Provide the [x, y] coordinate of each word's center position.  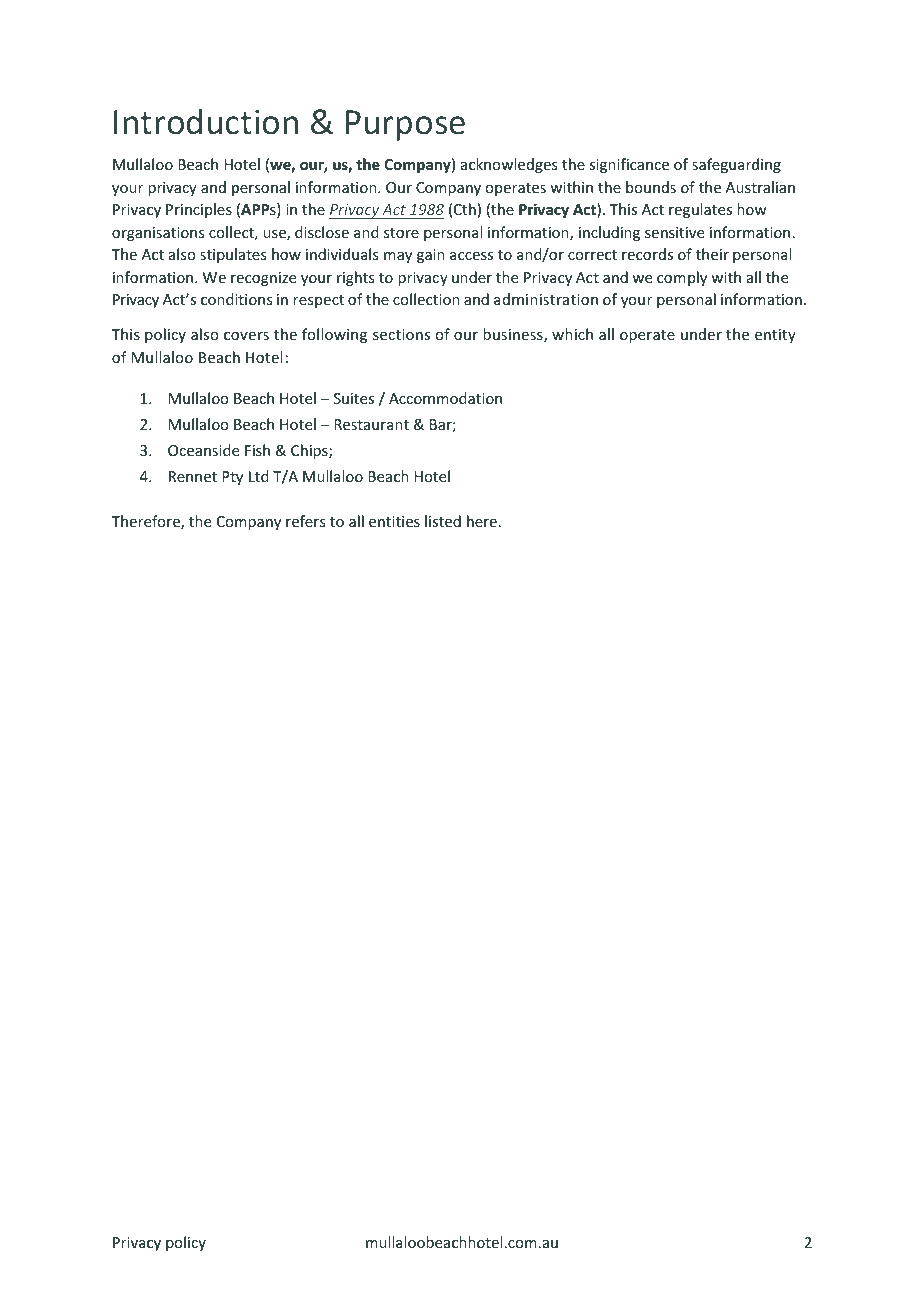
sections [401, 334]
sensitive [674, 232]
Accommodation [445, 398]
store [401, 233]
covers [246, 336]
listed [443, 521]
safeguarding [736, 165]
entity [775, 336]
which [572, 334]
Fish [257, 450]
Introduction [206, 121]
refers [305, 521]
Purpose [405, 125]
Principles [199, 210]
